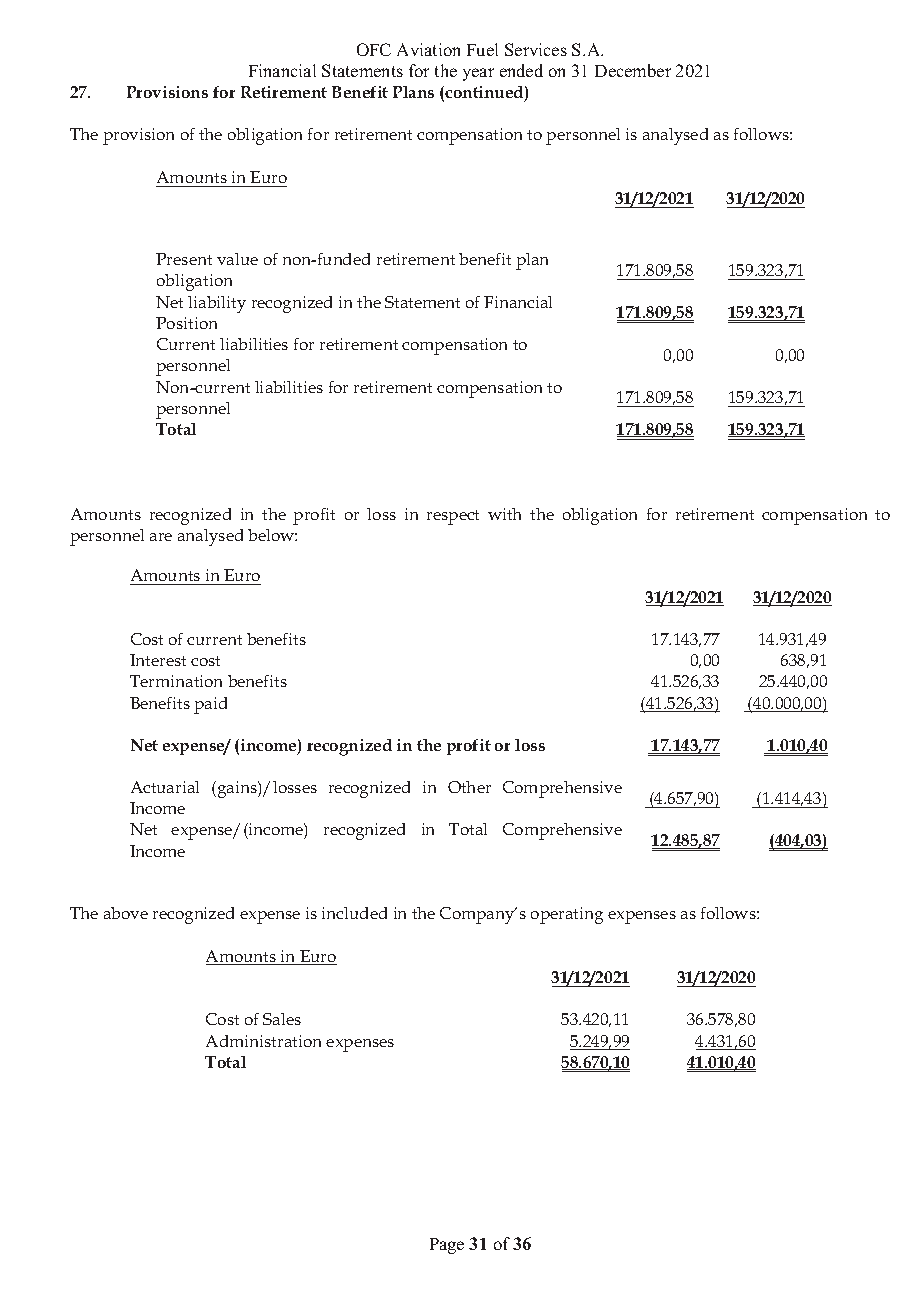 Image resolution: width=924 pixels, height=1308 pixels. I want to click on Services, so click(536, 49).
